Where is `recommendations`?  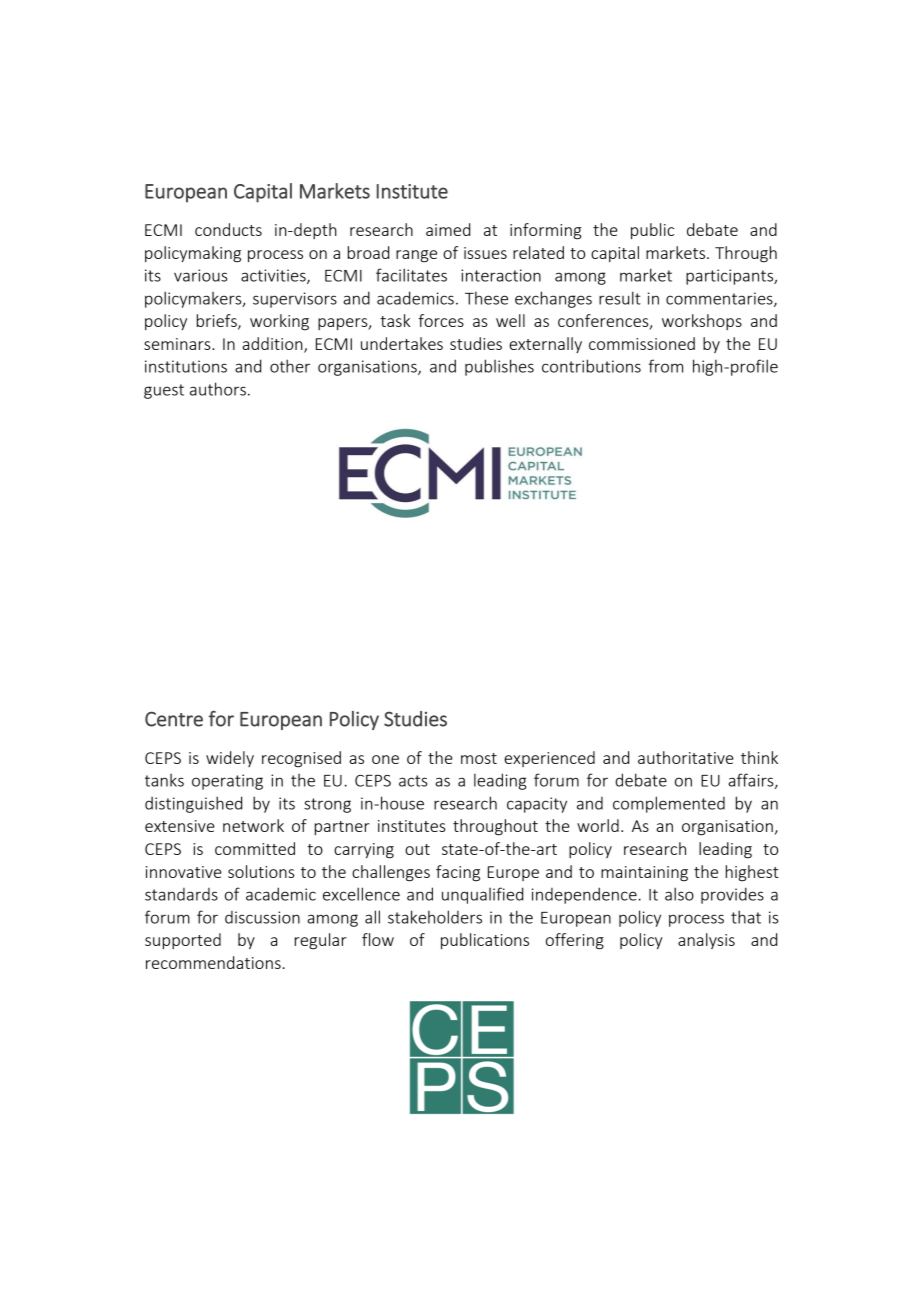
recommendations is located at coordinates (213, 962).
